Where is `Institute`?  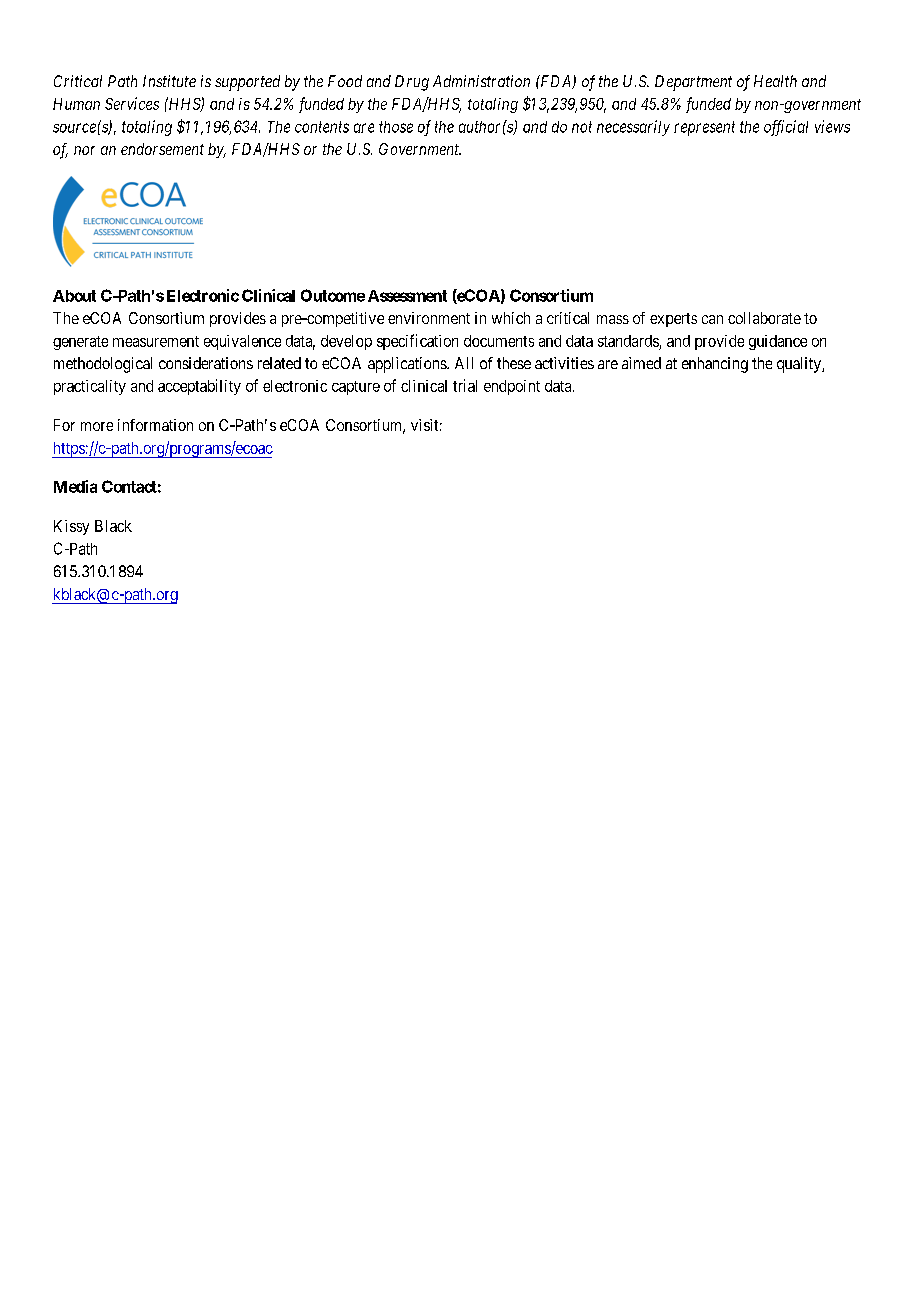 Institute is located at coordinates (169, 81).
